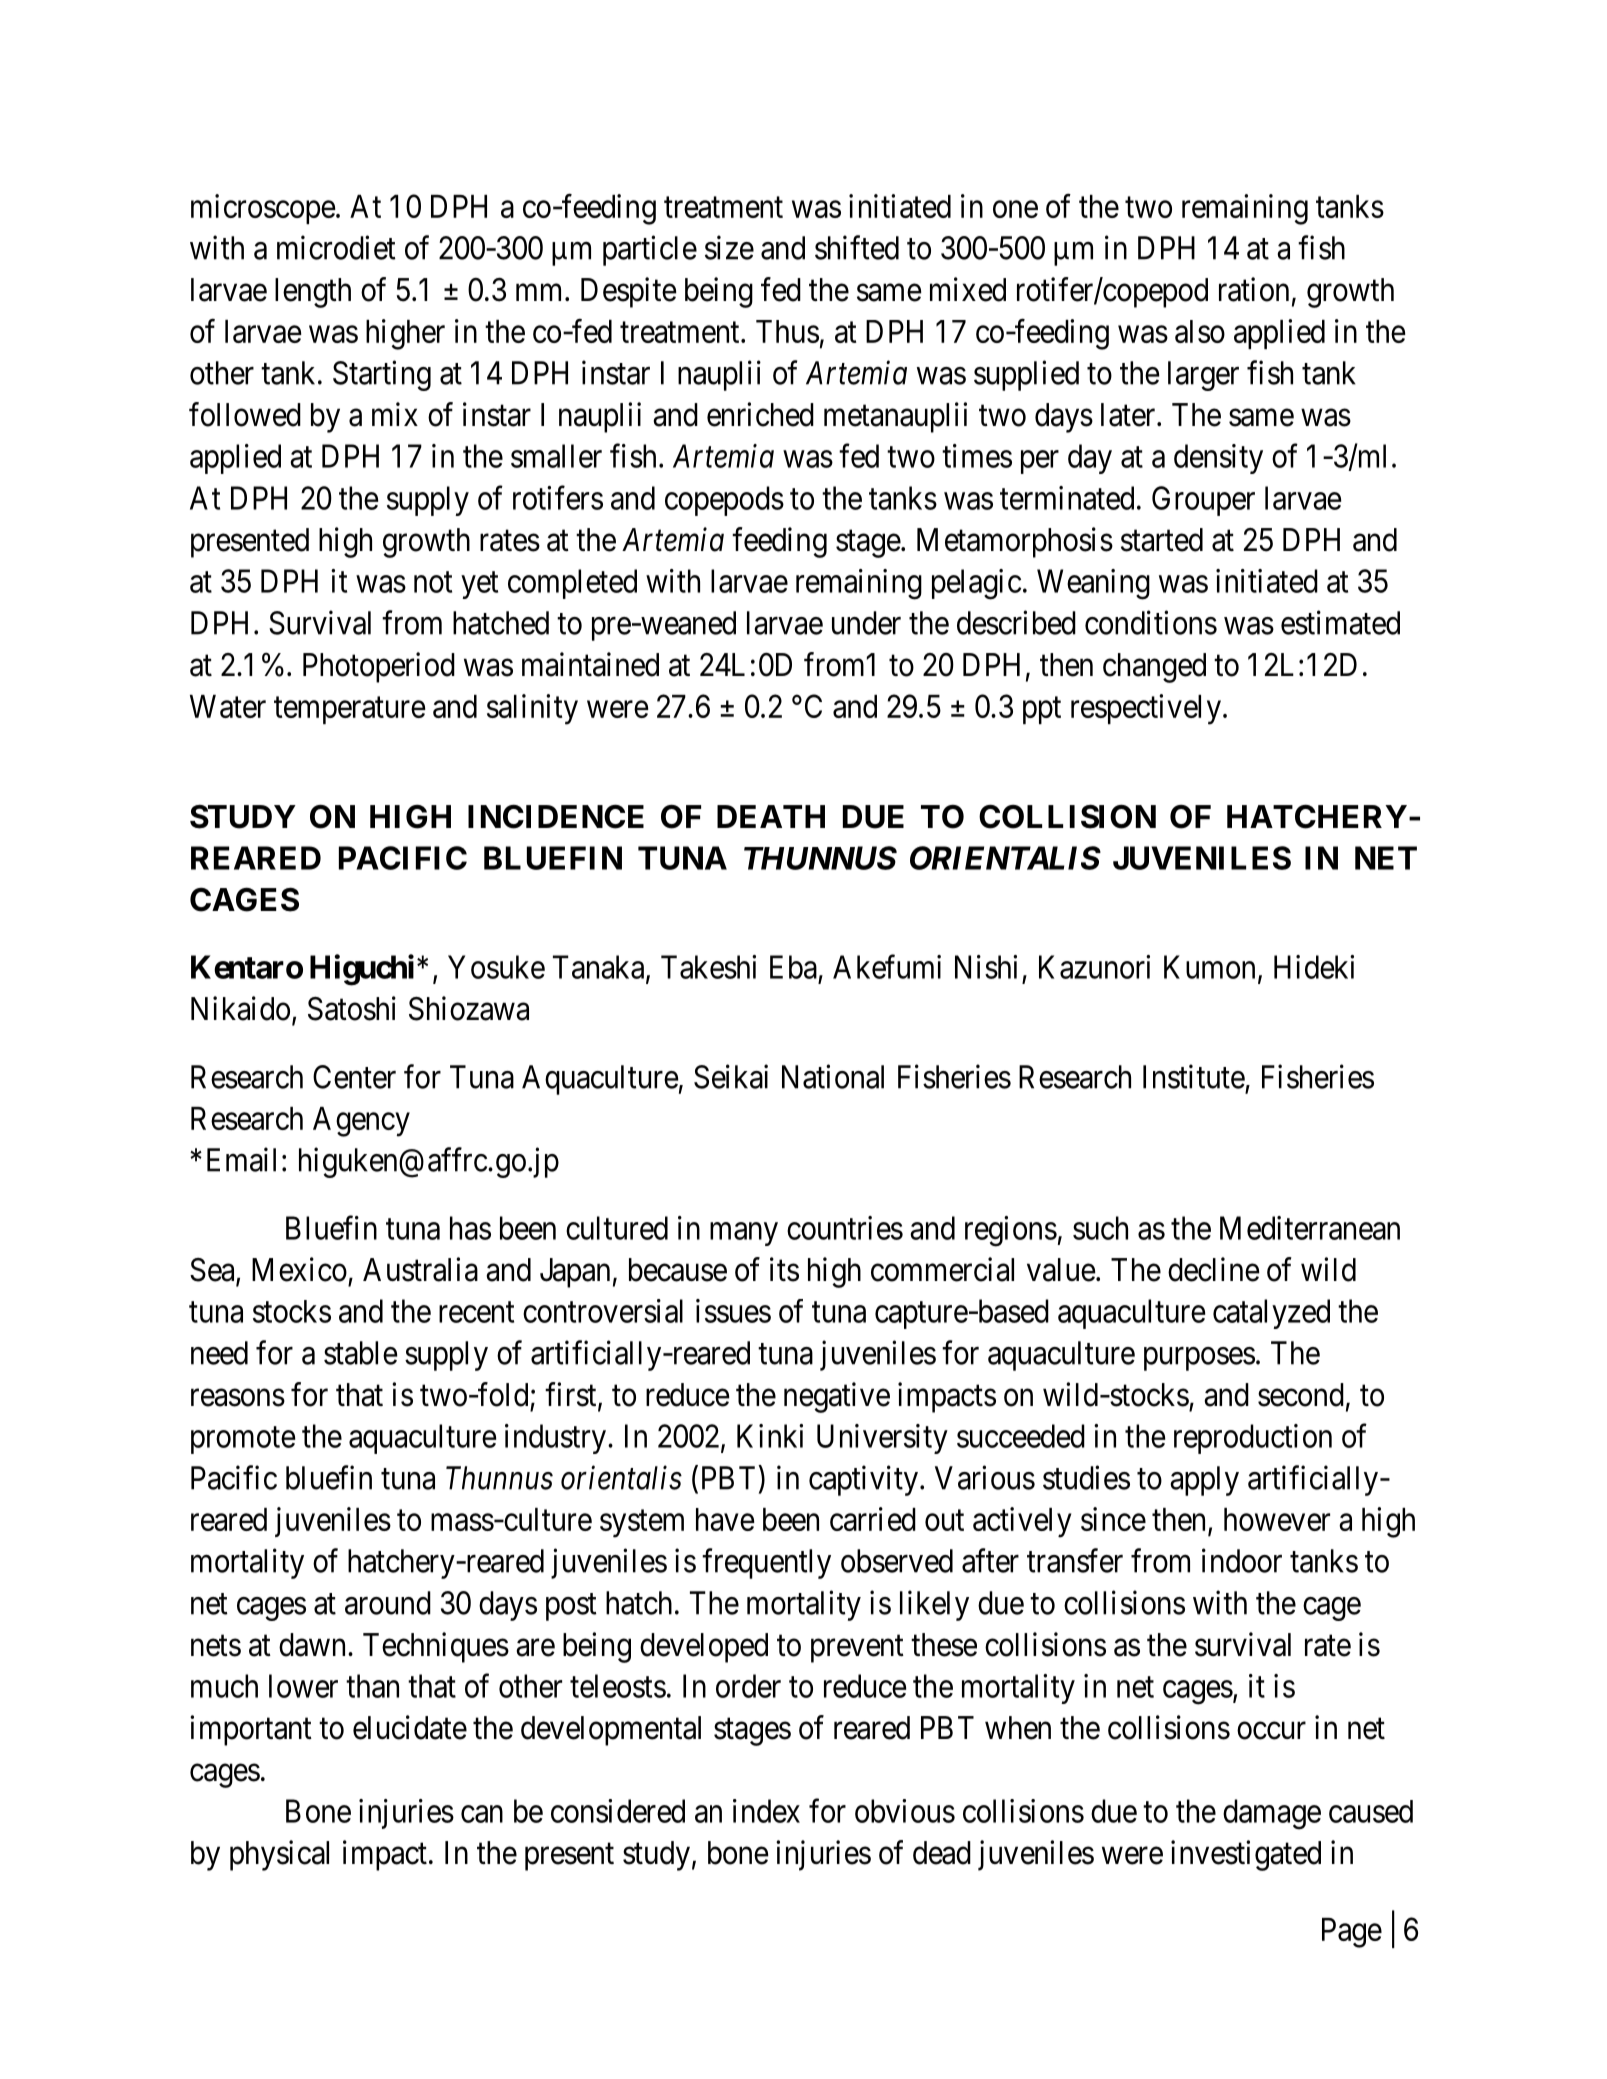 This screenshot has height=2079, width=1607. I want to click on changed, so click(1154, 668).
